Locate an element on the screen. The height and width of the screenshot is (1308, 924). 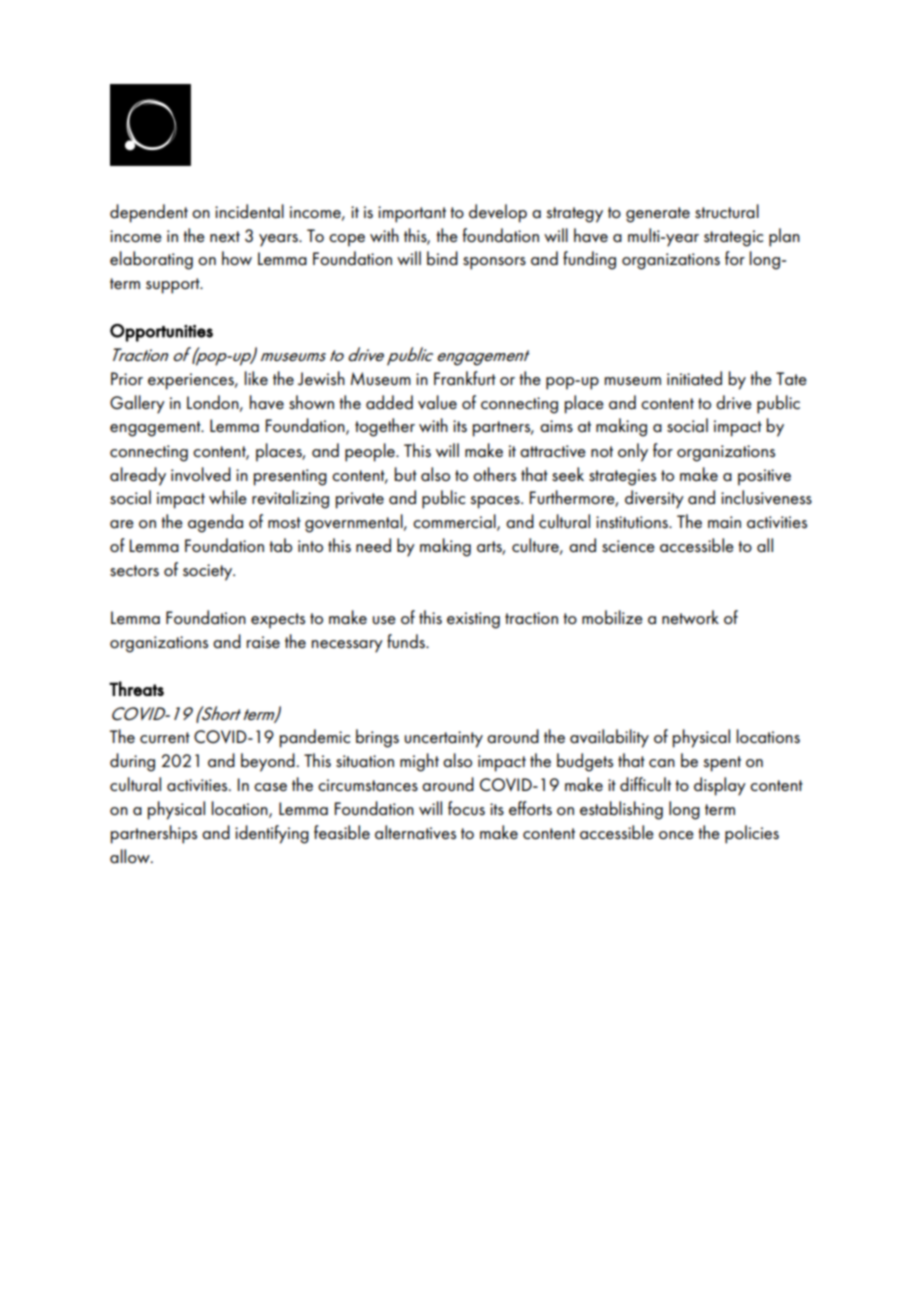
next is located at coordinates (225, 236).
